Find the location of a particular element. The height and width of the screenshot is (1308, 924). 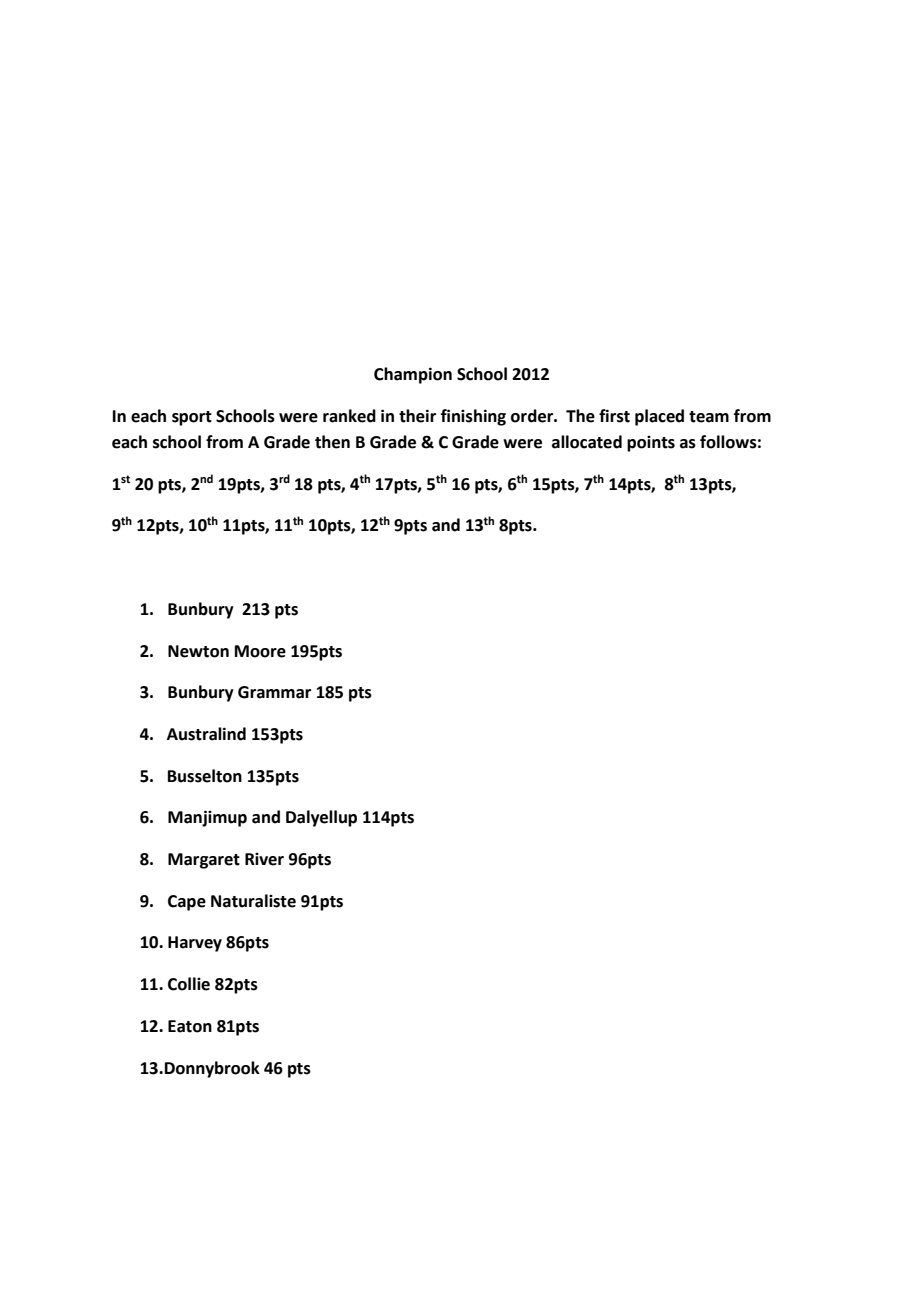

sport is located at coordinates (192, 418).
